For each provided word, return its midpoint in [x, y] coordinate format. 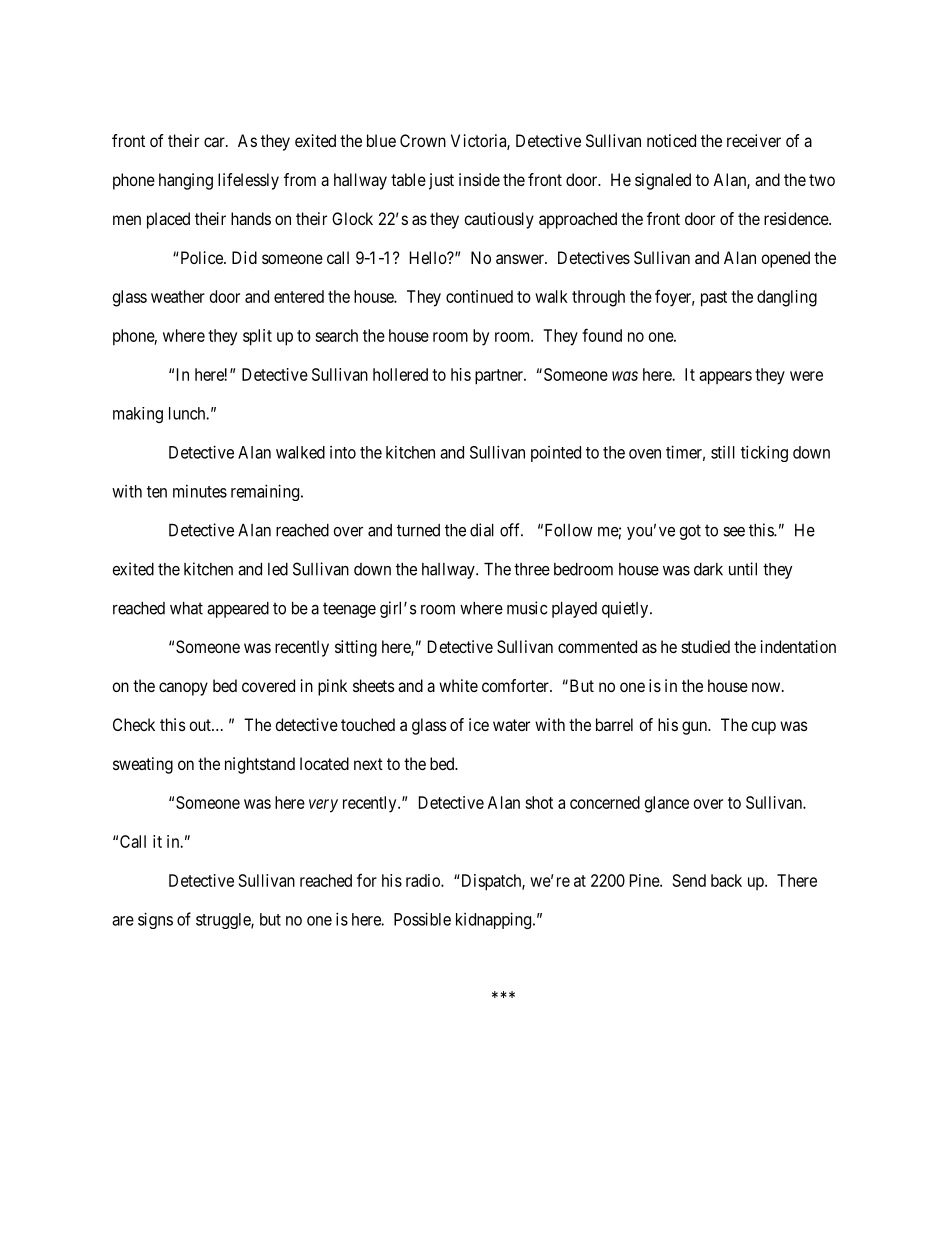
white [458, 685]
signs [155, 920]
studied [706, 646]
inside [479, 179]
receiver [754, 140]
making [138, 415]
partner [500, 377]
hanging [186, 181]
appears [725, 378]
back [726, 880]
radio [424, 880]
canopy [183, 689]
